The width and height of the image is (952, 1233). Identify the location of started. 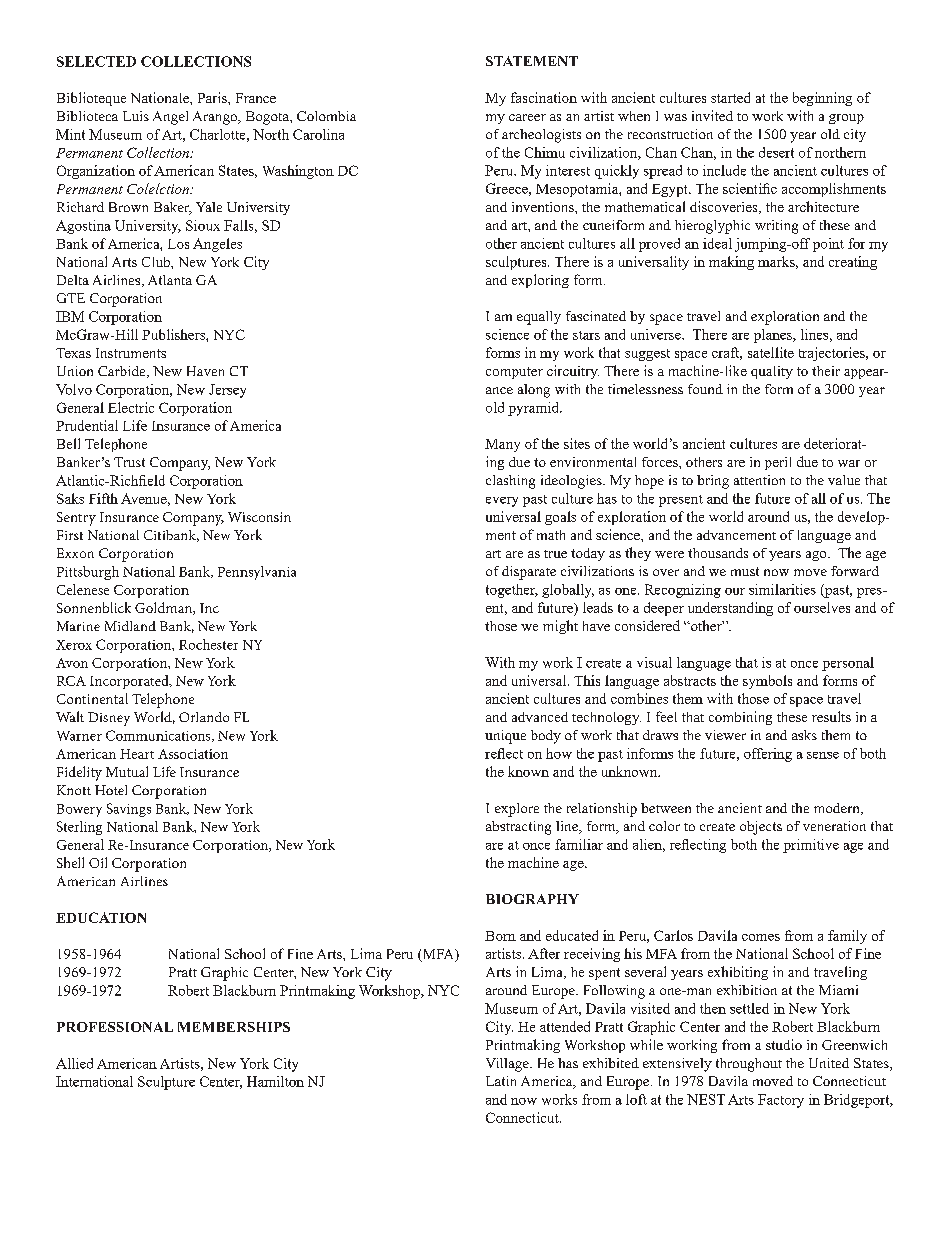
(730, 97).
